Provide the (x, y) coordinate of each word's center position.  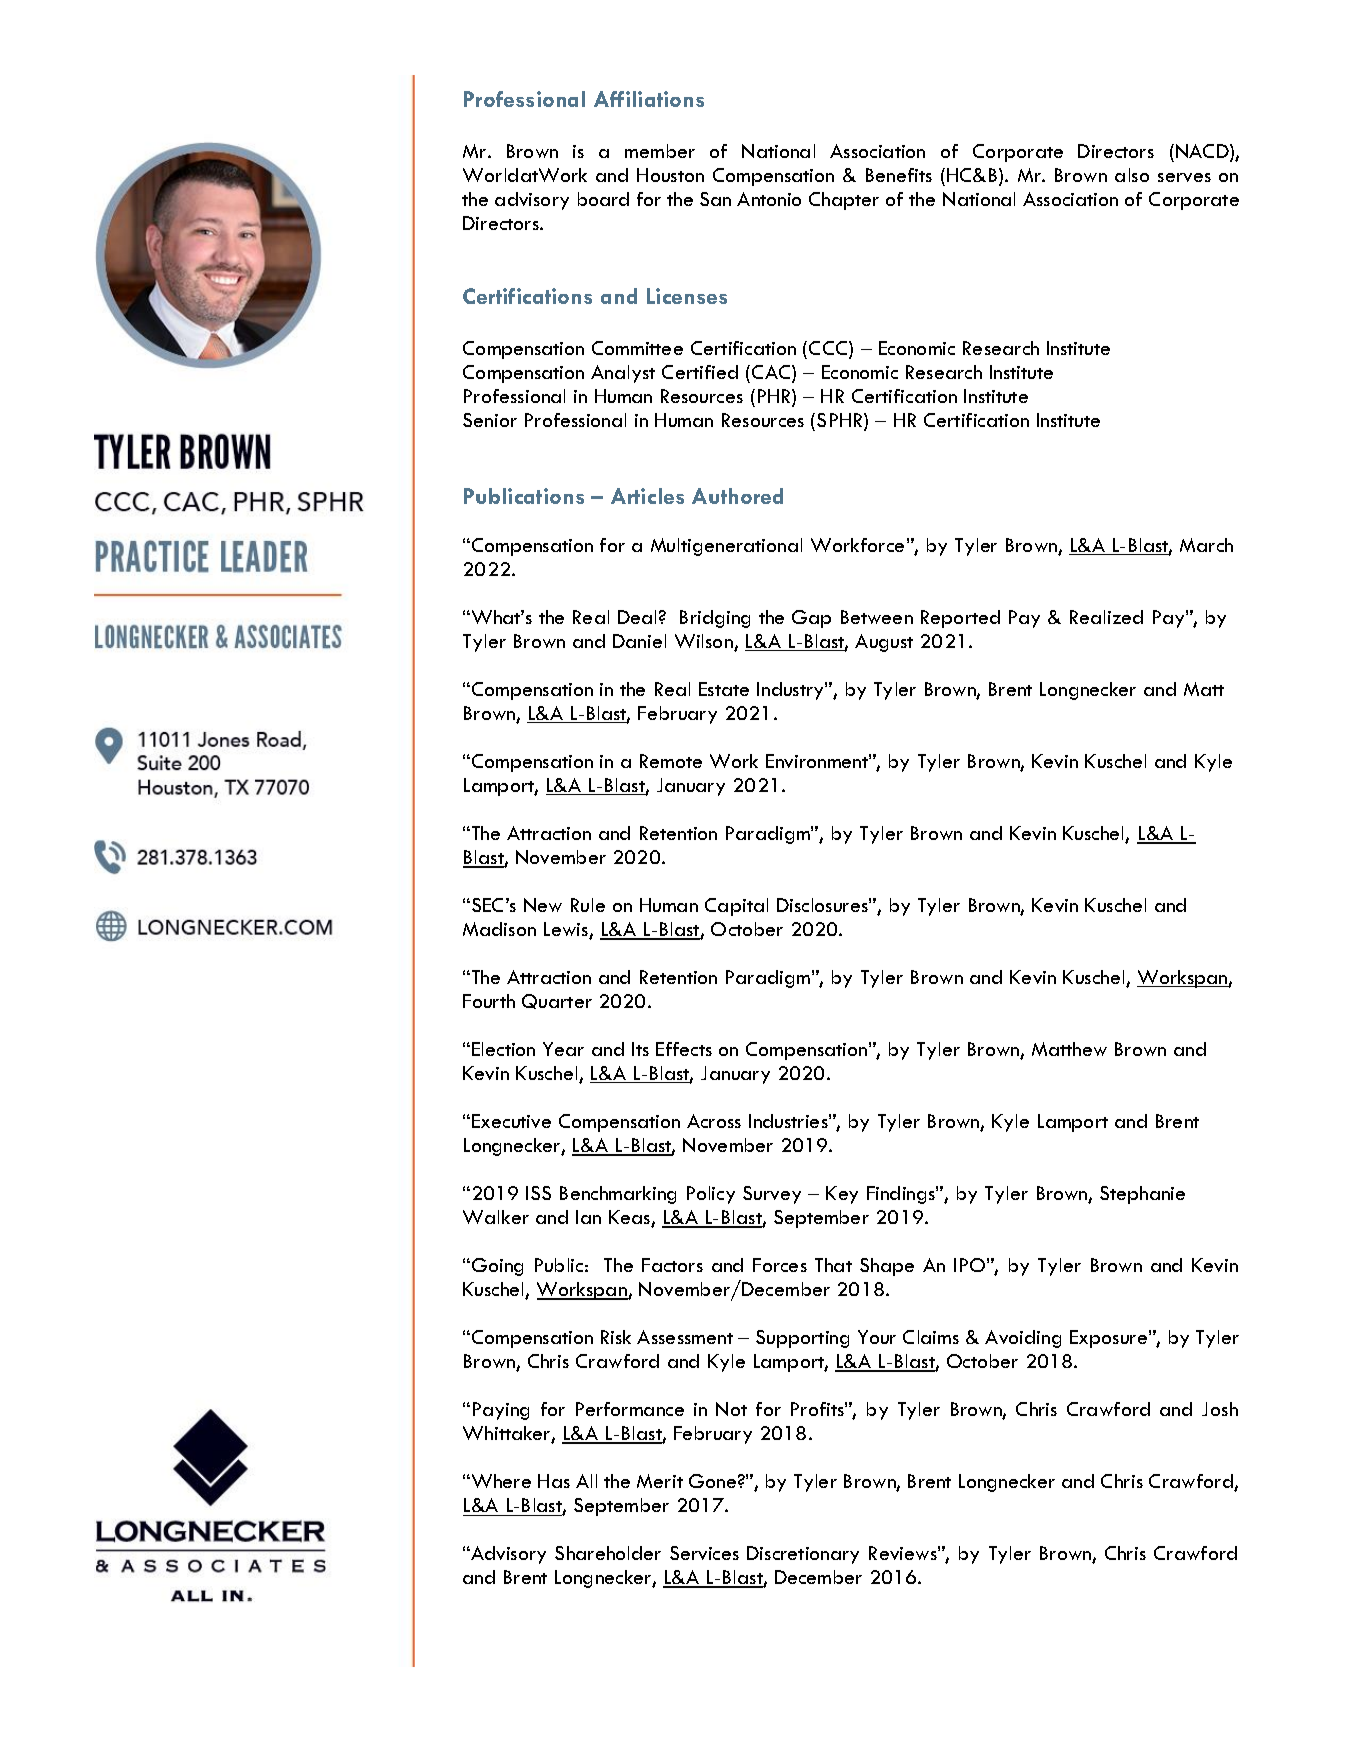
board (603, 199)
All (586, 1481)
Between (877, 617)
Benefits (899, 175)
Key (842, 1195)
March (1206, 545)
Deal (637, 617)
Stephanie (1142, 1195)
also (1132, 175)
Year (563, 1049)
